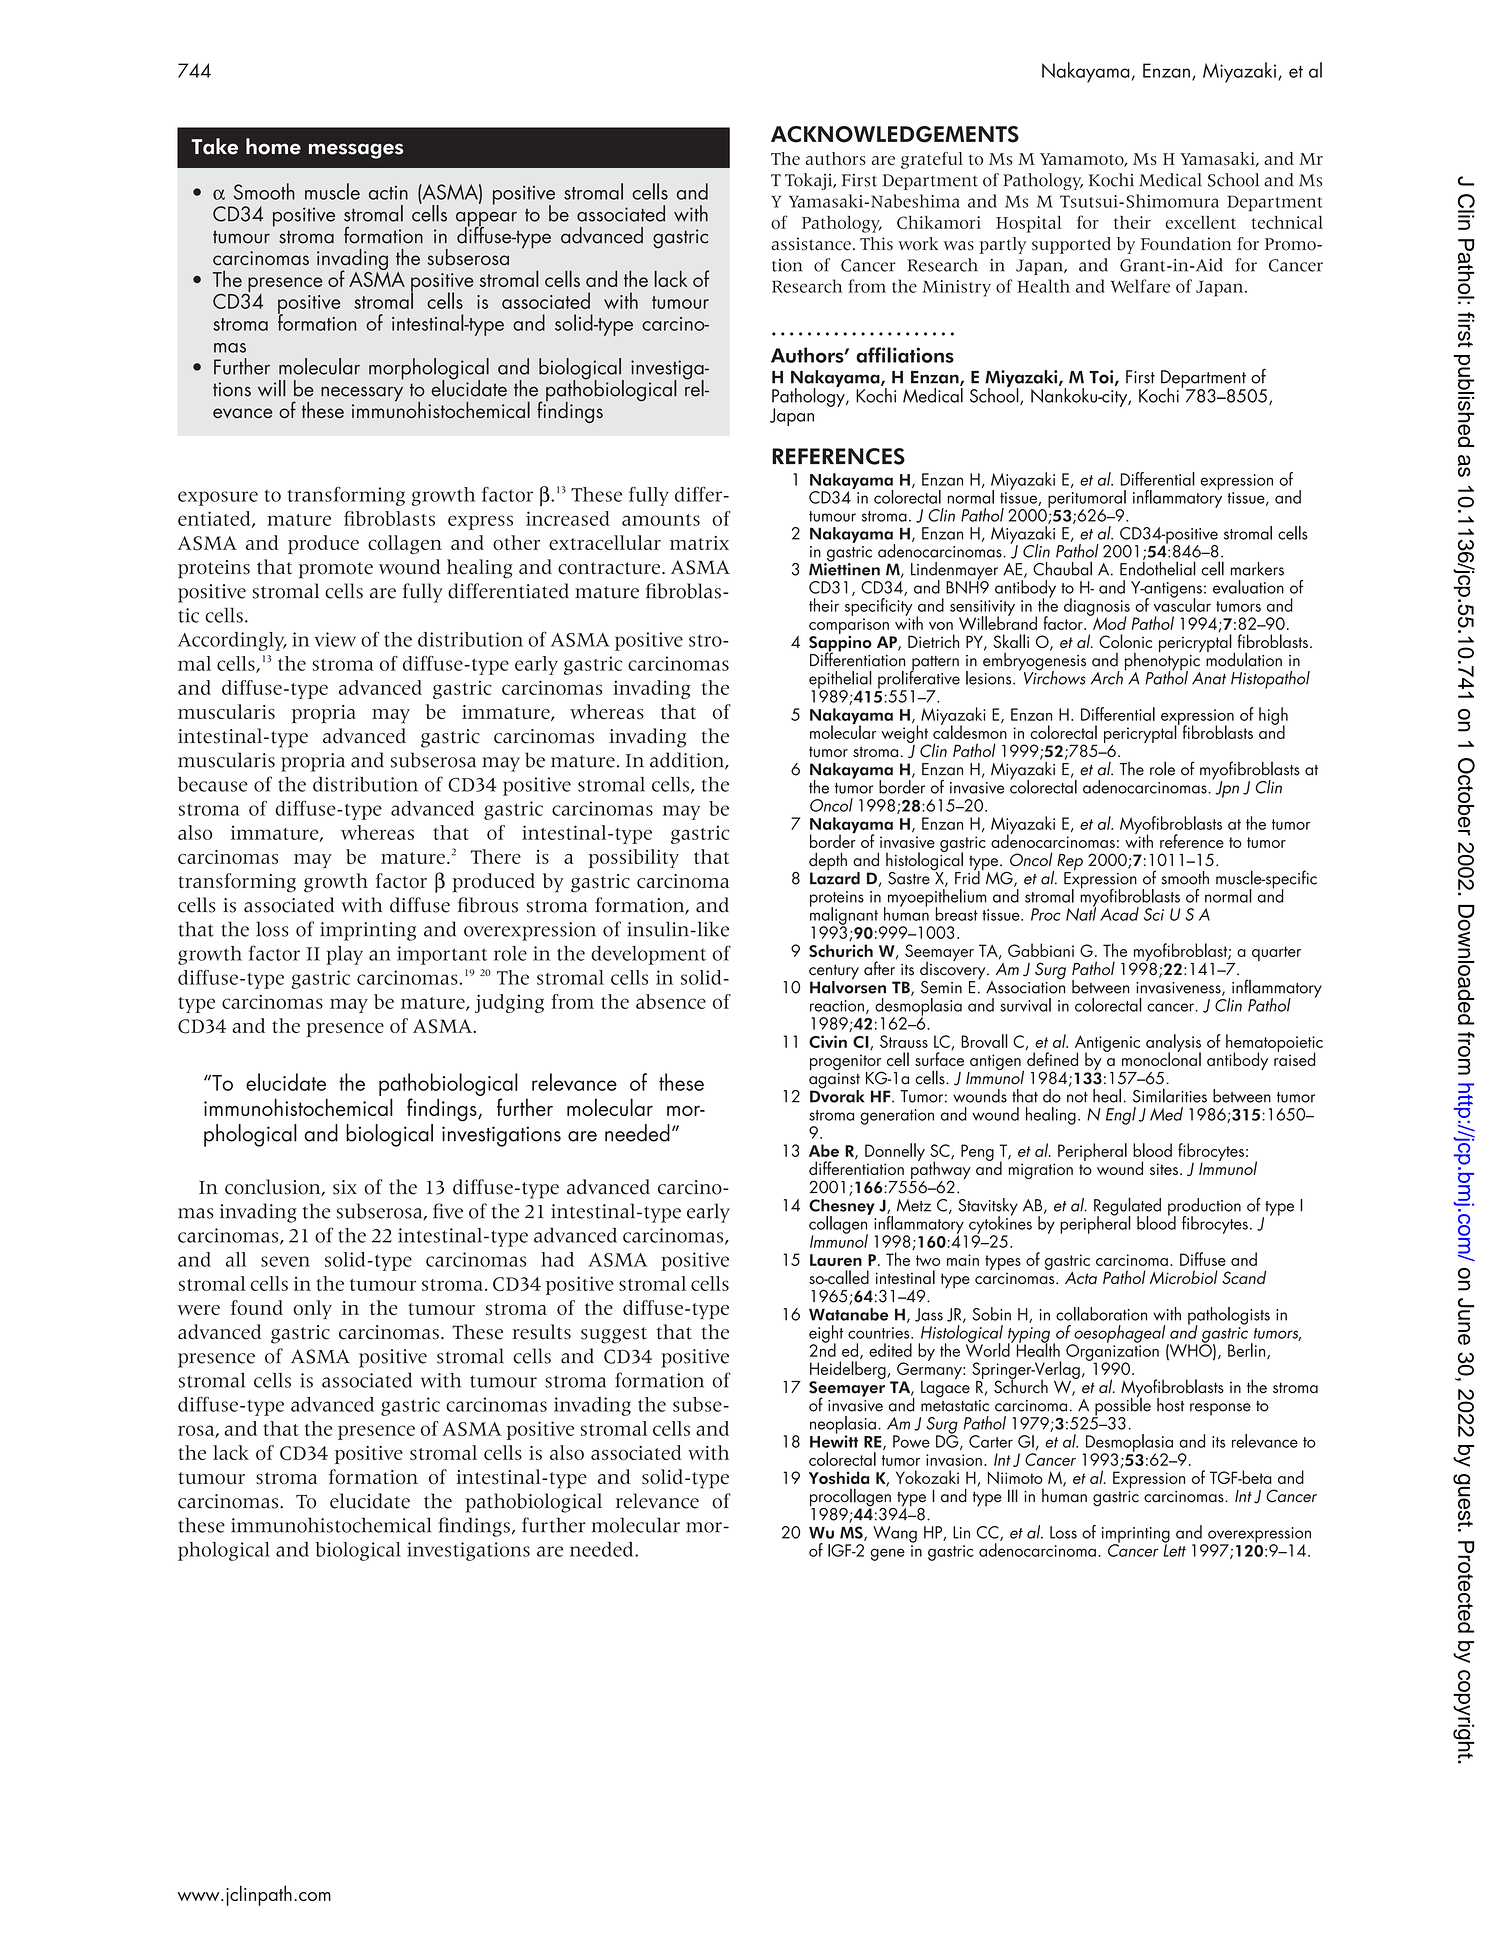 This document has width=1500, height=1941. Describe the element at coordinates (811, 244) in the document. I see `assistance` at that location.
